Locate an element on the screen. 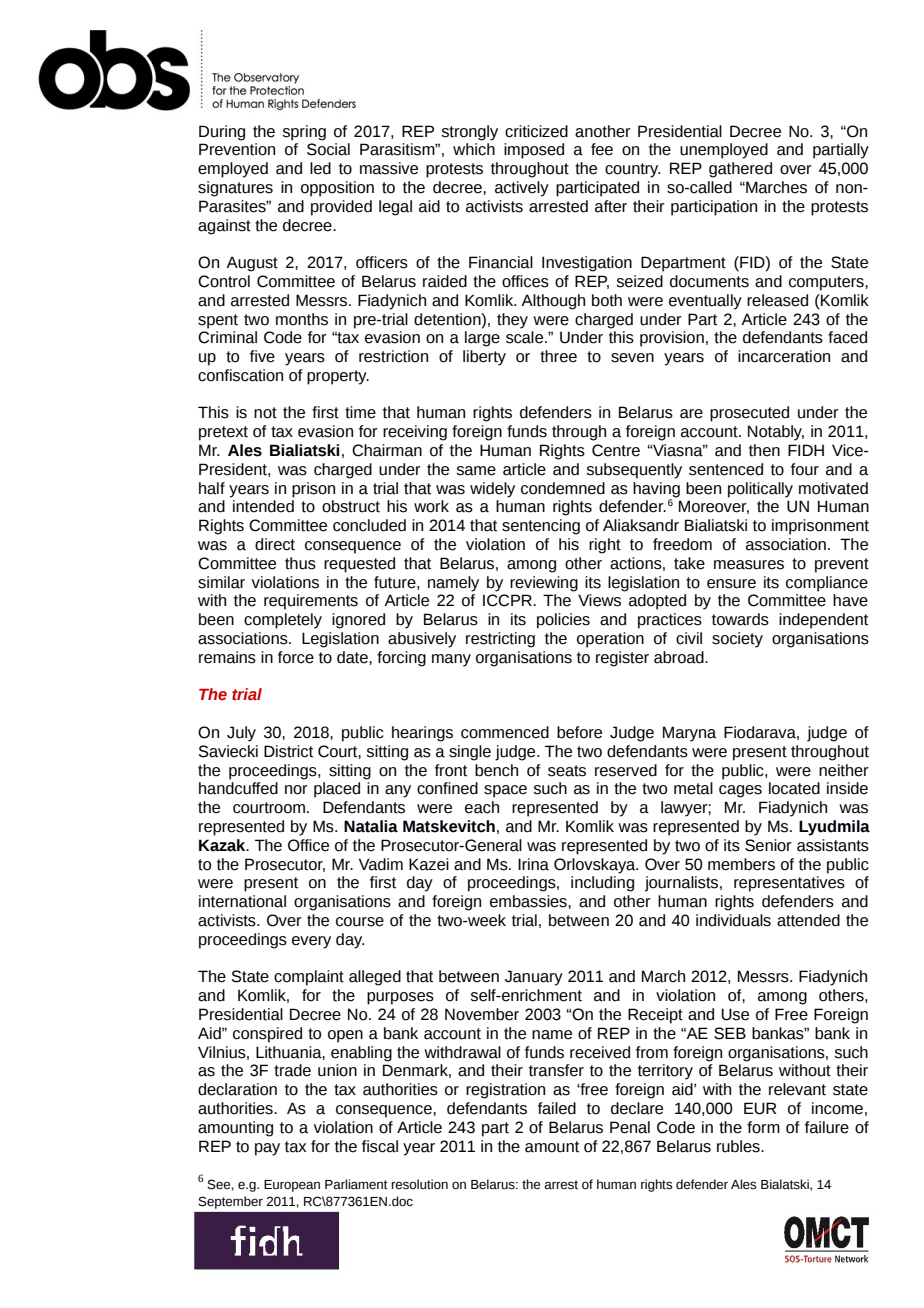 This screenshot has height=1308, width=924. spring is located at coordinates (304, 133).
